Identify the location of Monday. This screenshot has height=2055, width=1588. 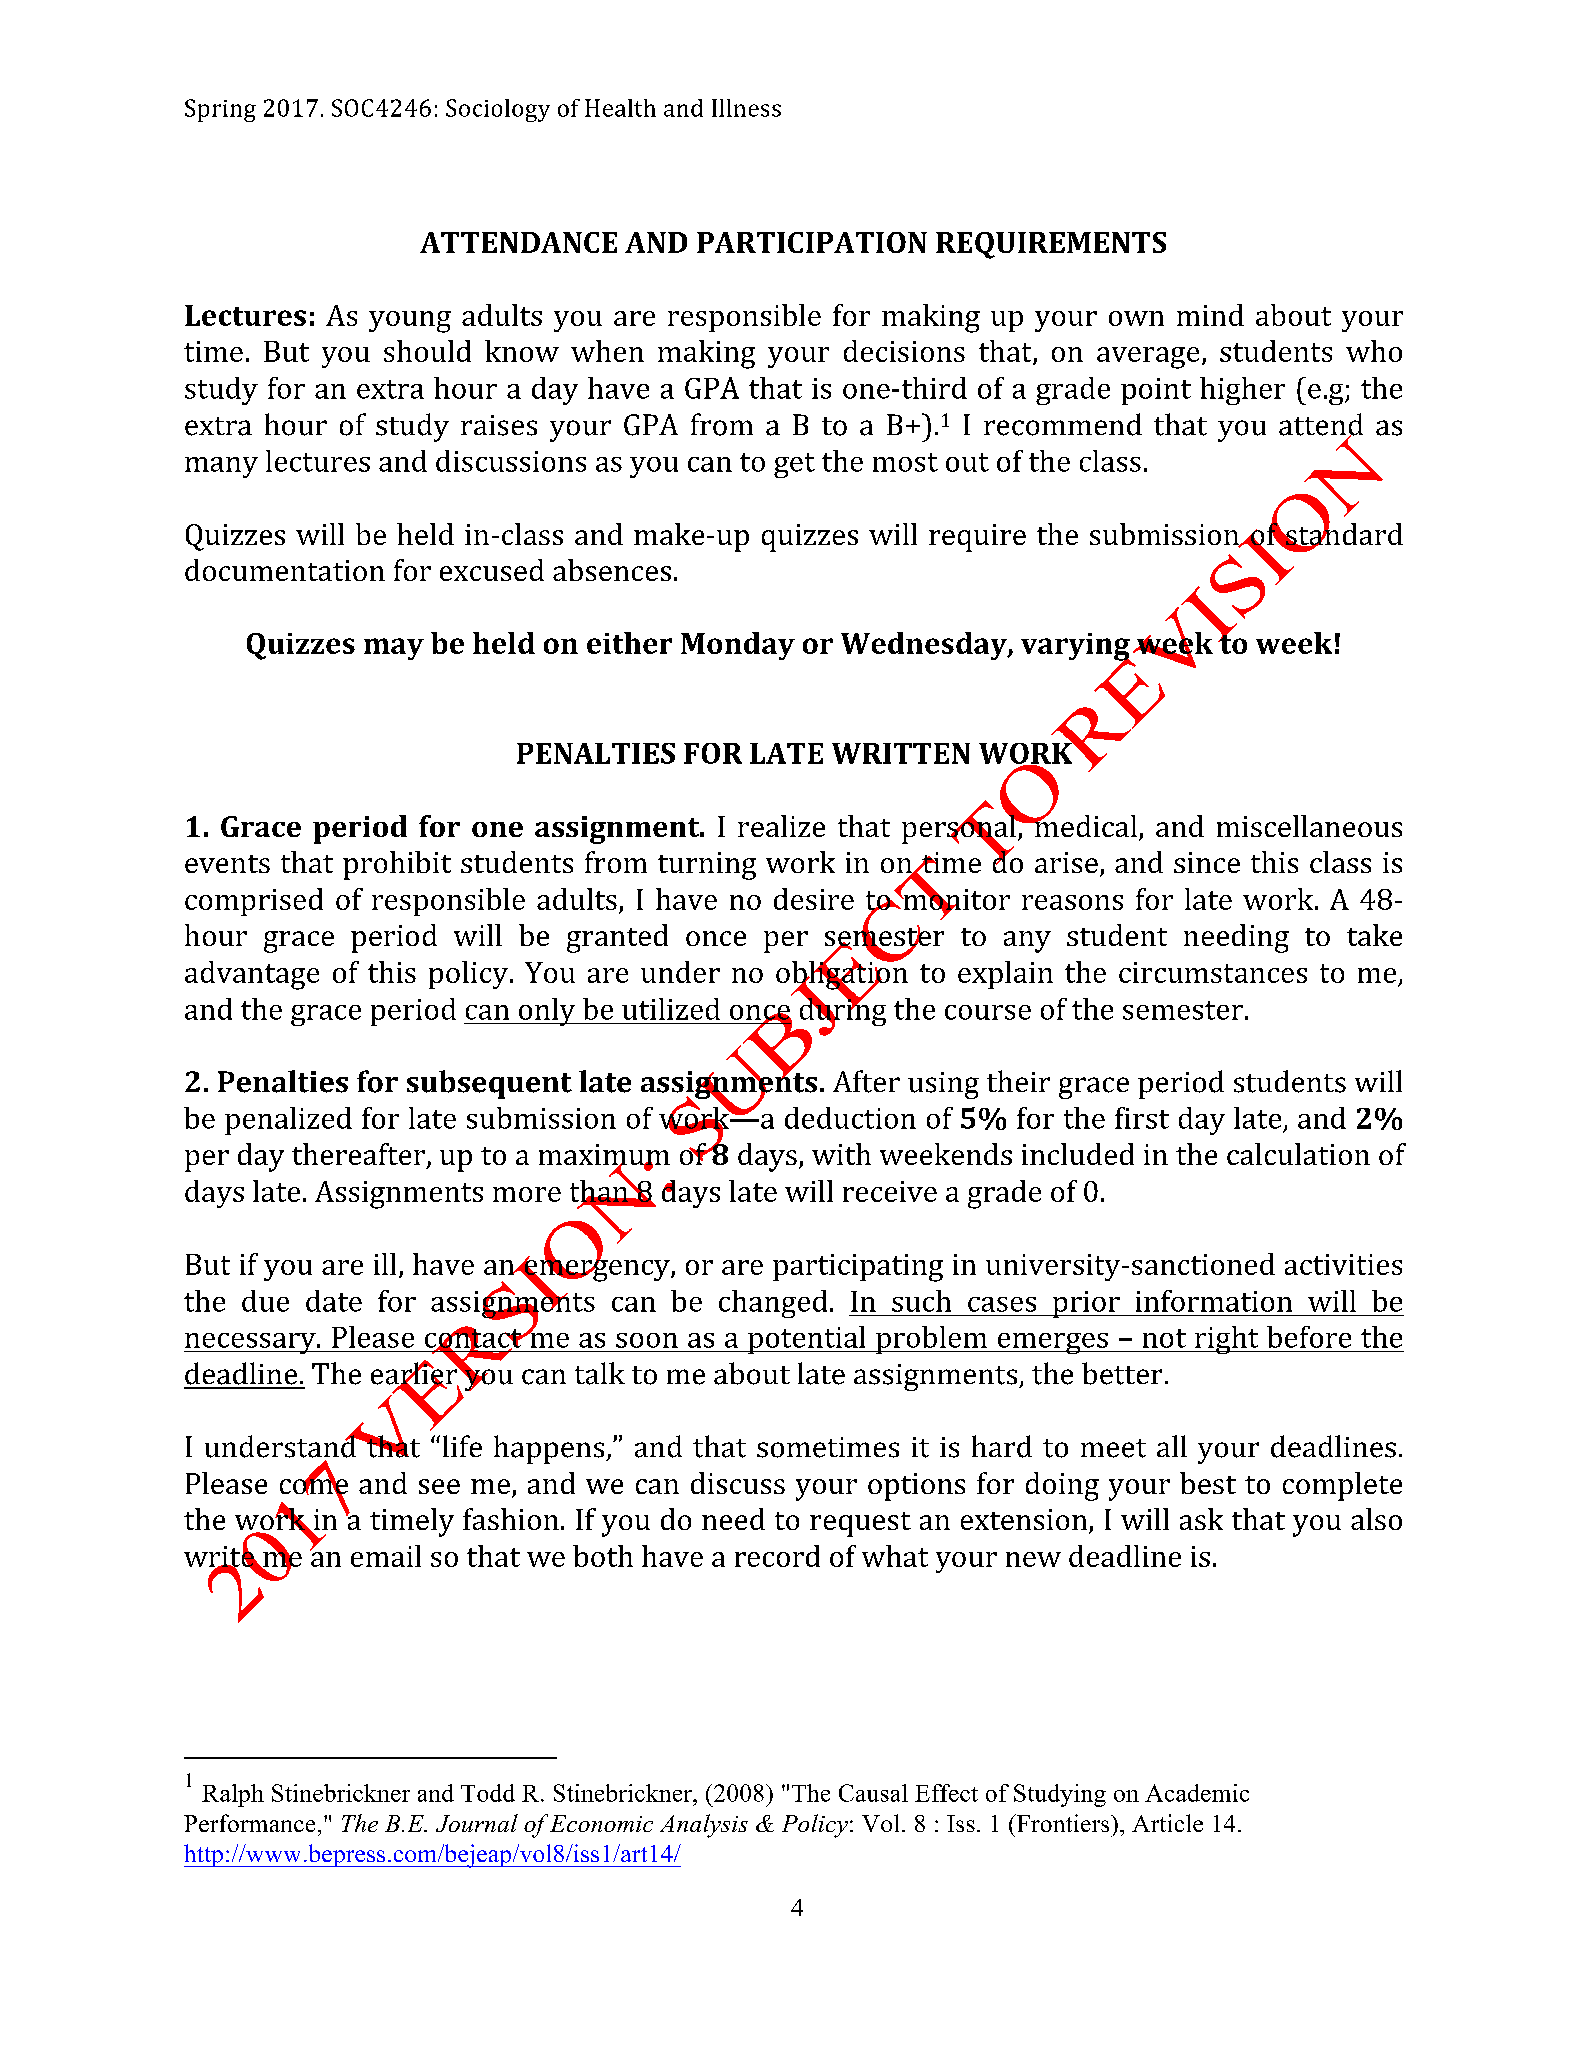
(738, 646).
